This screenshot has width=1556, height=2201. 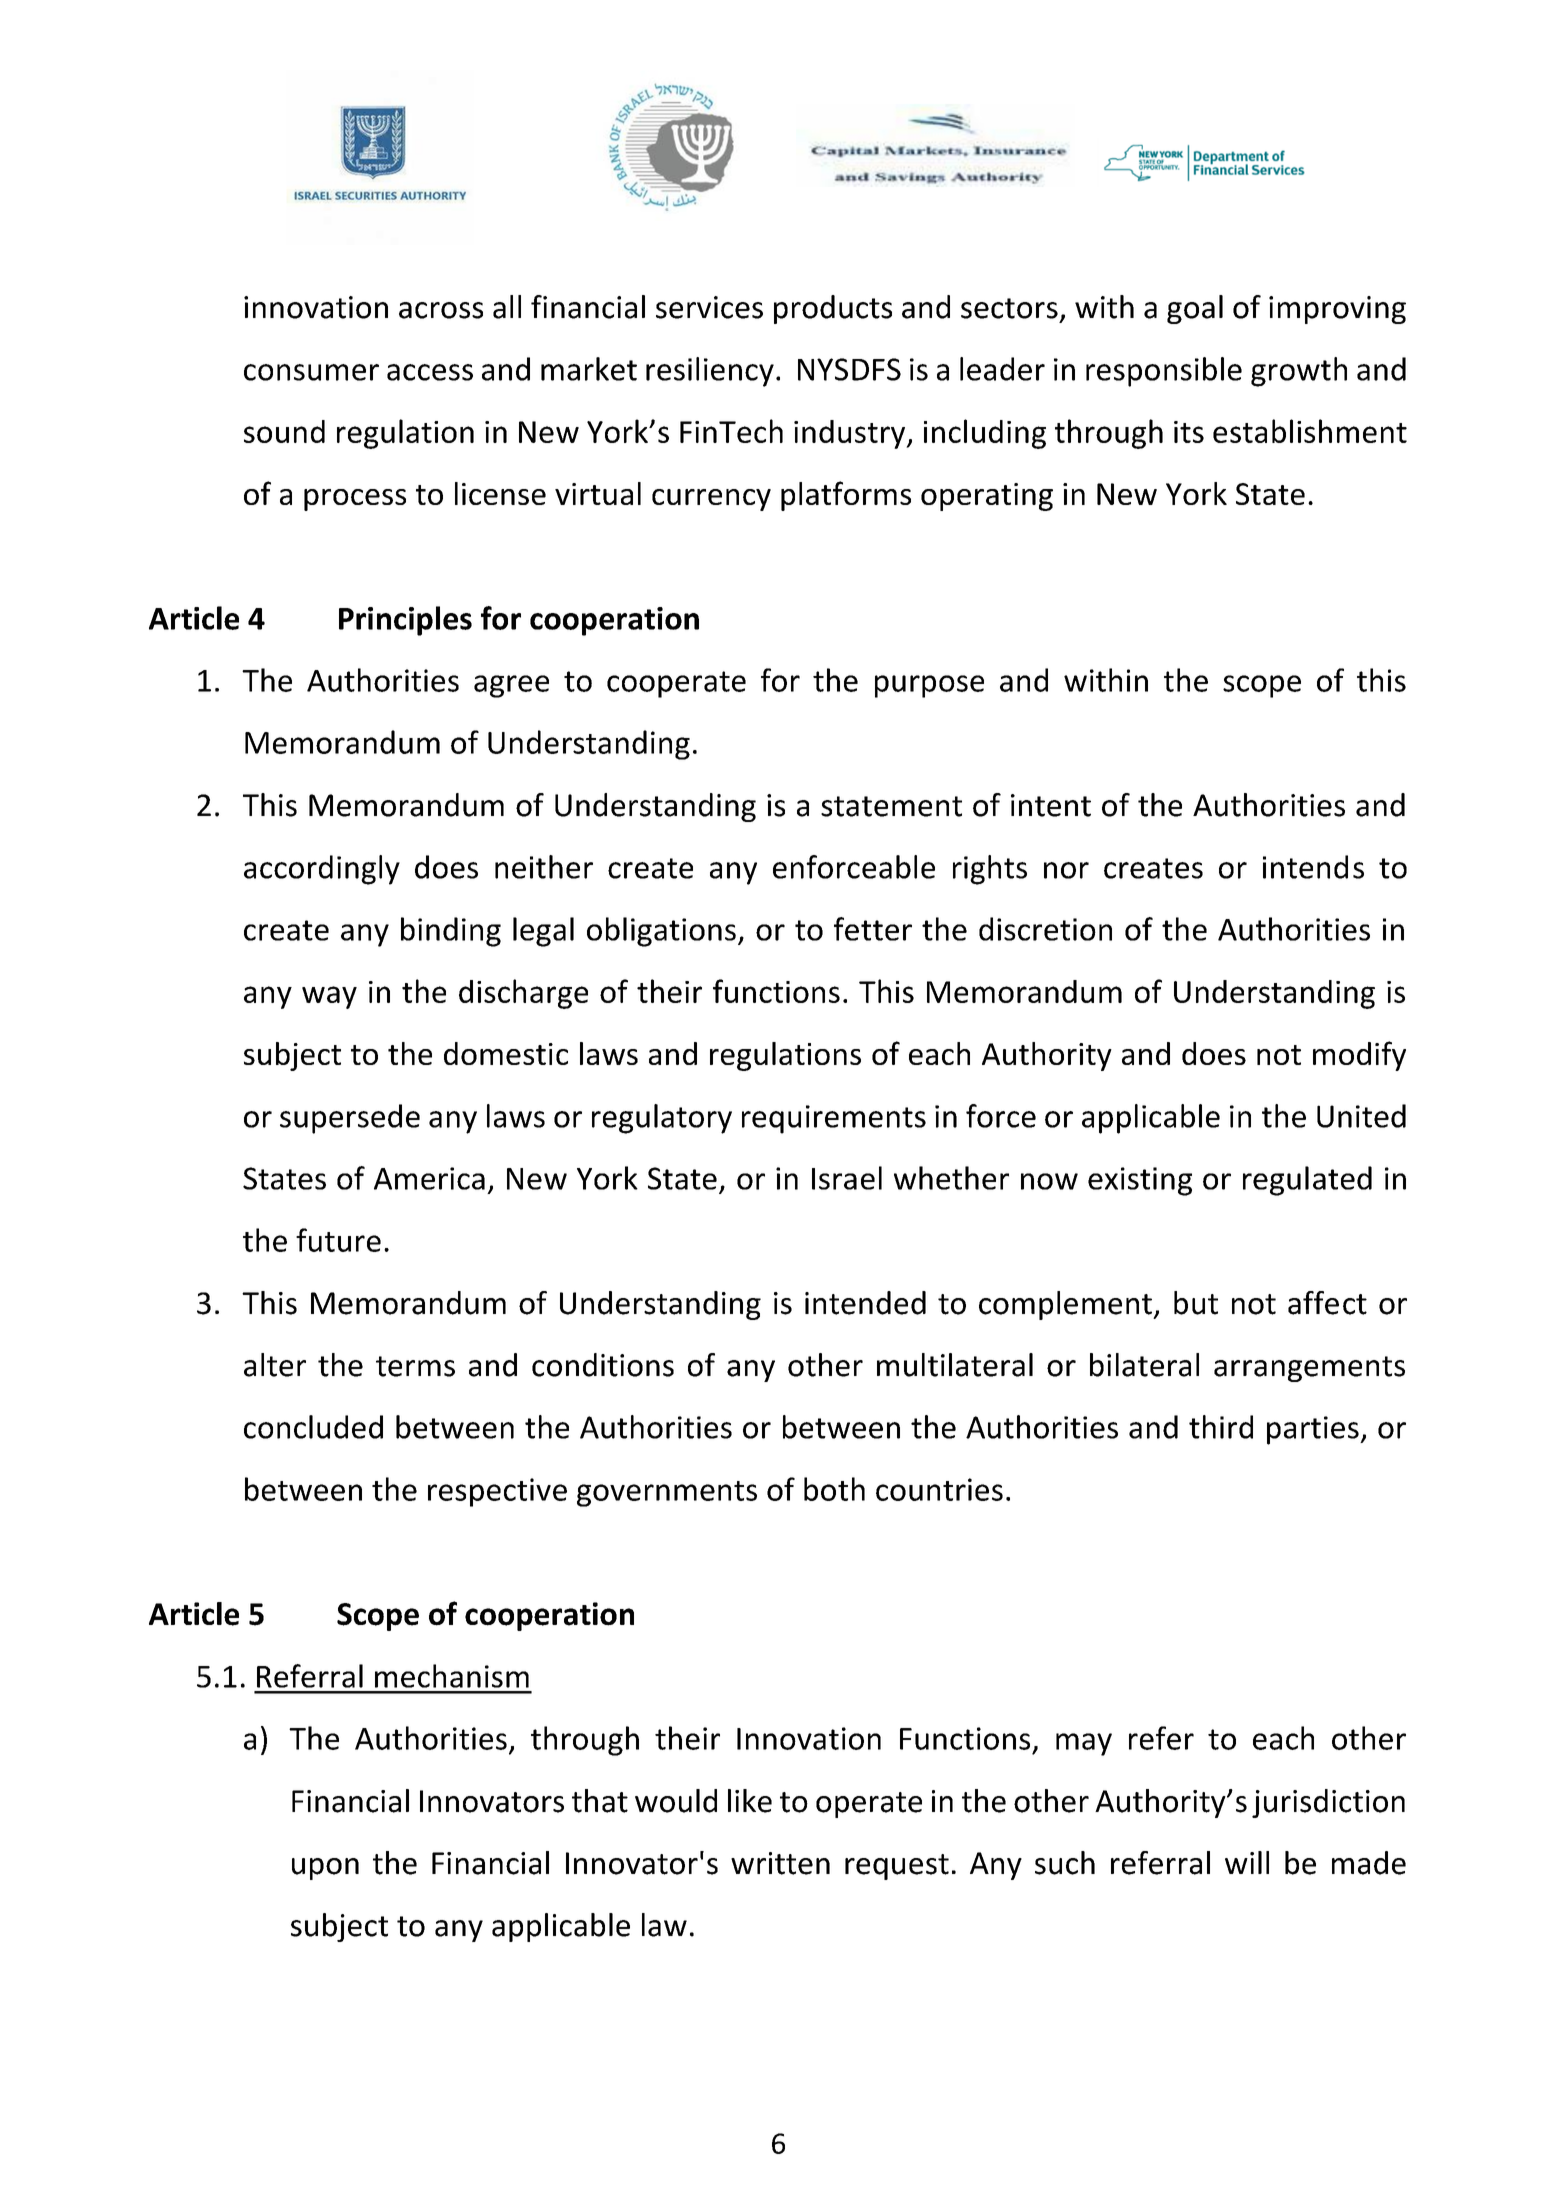 What do you see at coordinates (834, 1119) in the screenshot?
I see `requirements` at bounding box center [834, 1119].
